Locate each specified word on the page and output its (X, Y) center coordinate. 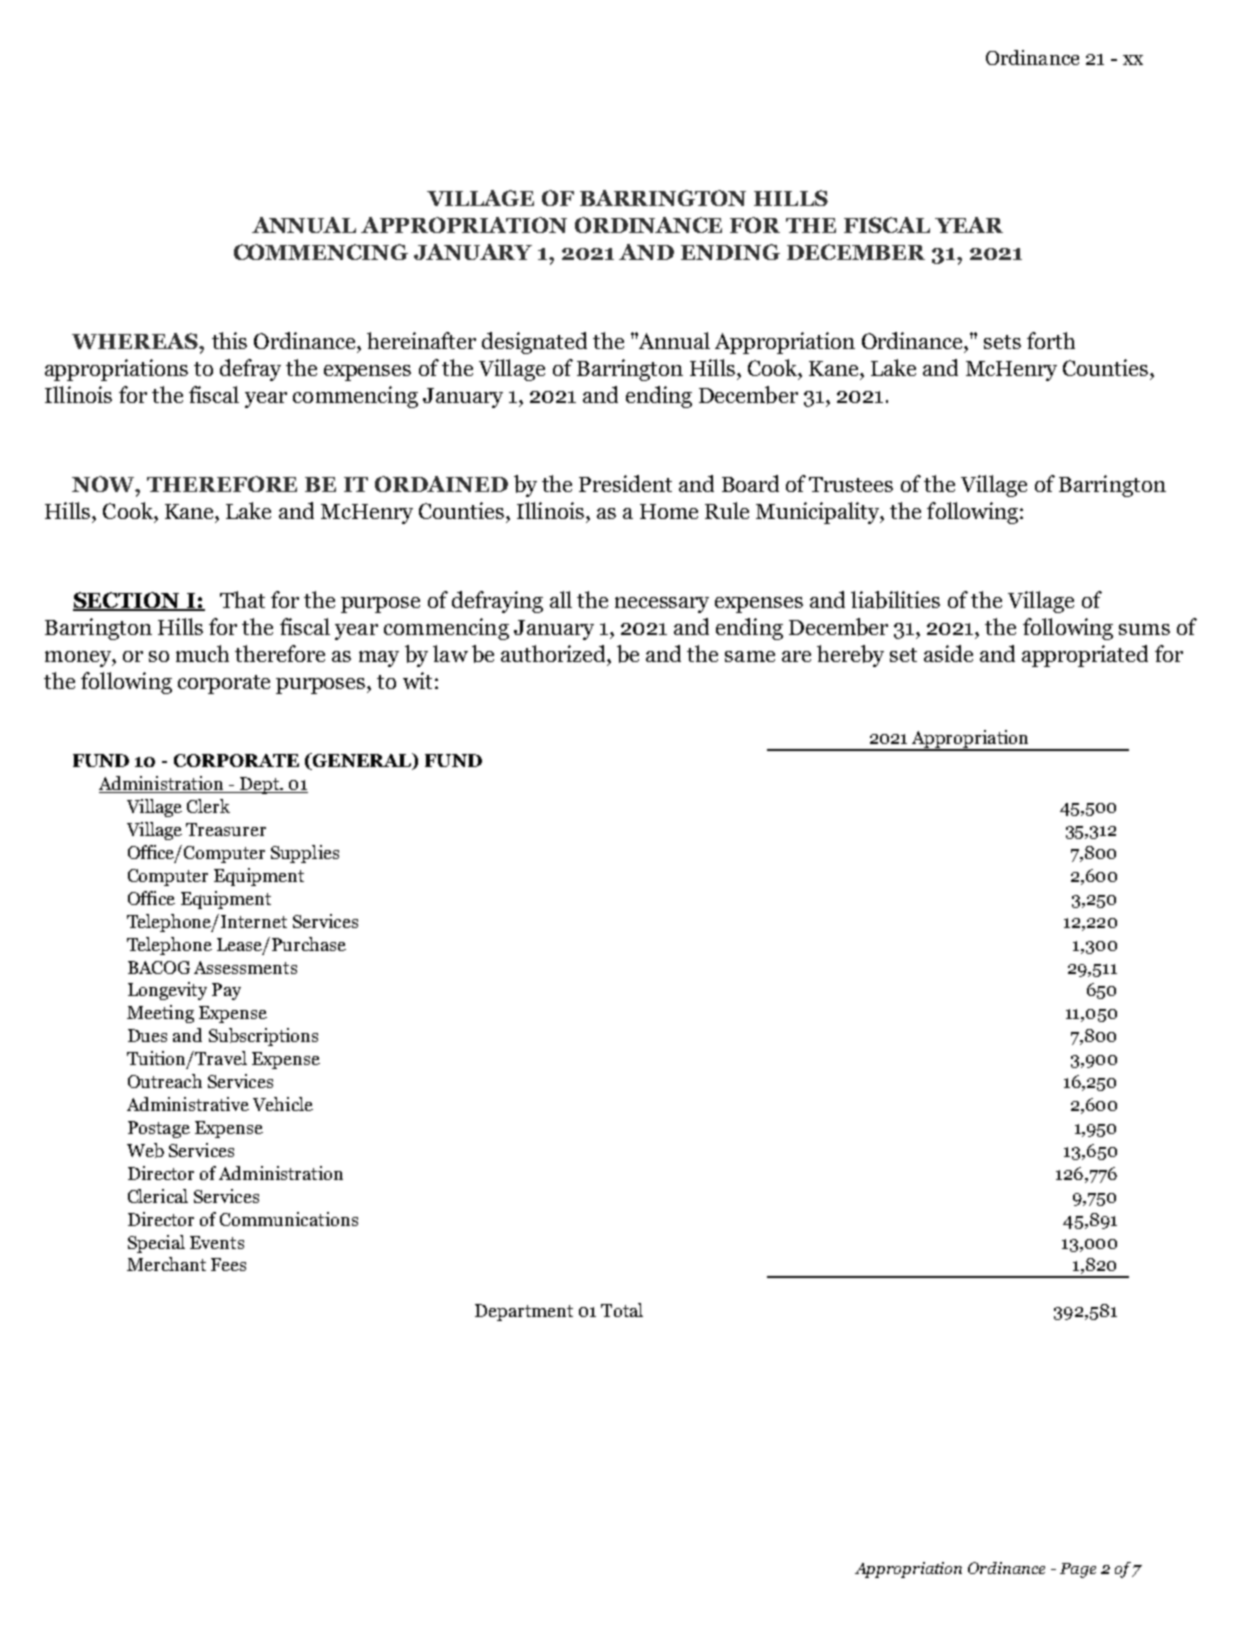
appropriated (1085, 656)
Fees (228, 1264)
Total (622, 1310)
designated (534, 343)
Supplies (305, 854)
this (229, 340)
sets (1002, 342)
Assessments (245, 967)
